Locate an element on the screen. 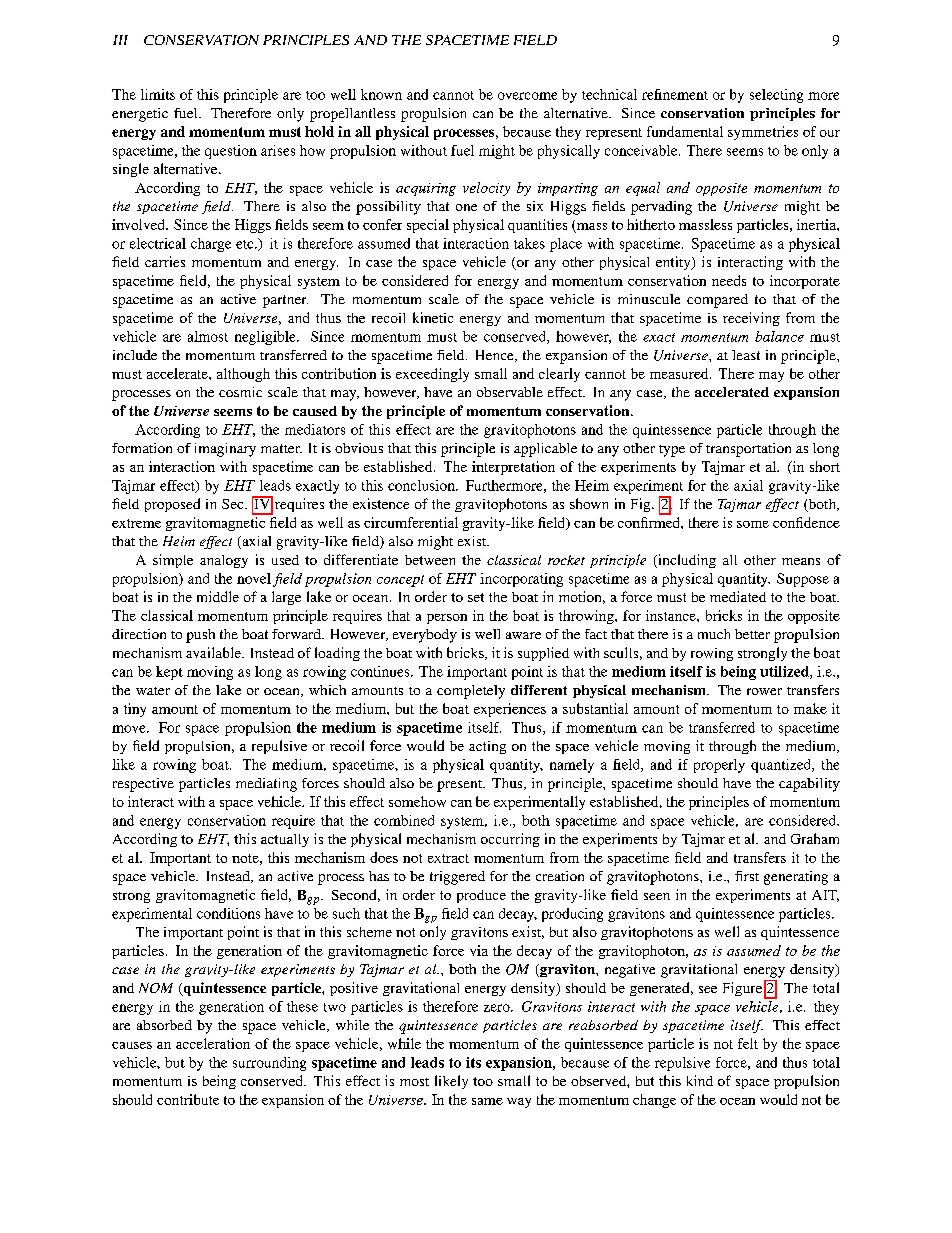  same is located at coordinates (487, 1101).
